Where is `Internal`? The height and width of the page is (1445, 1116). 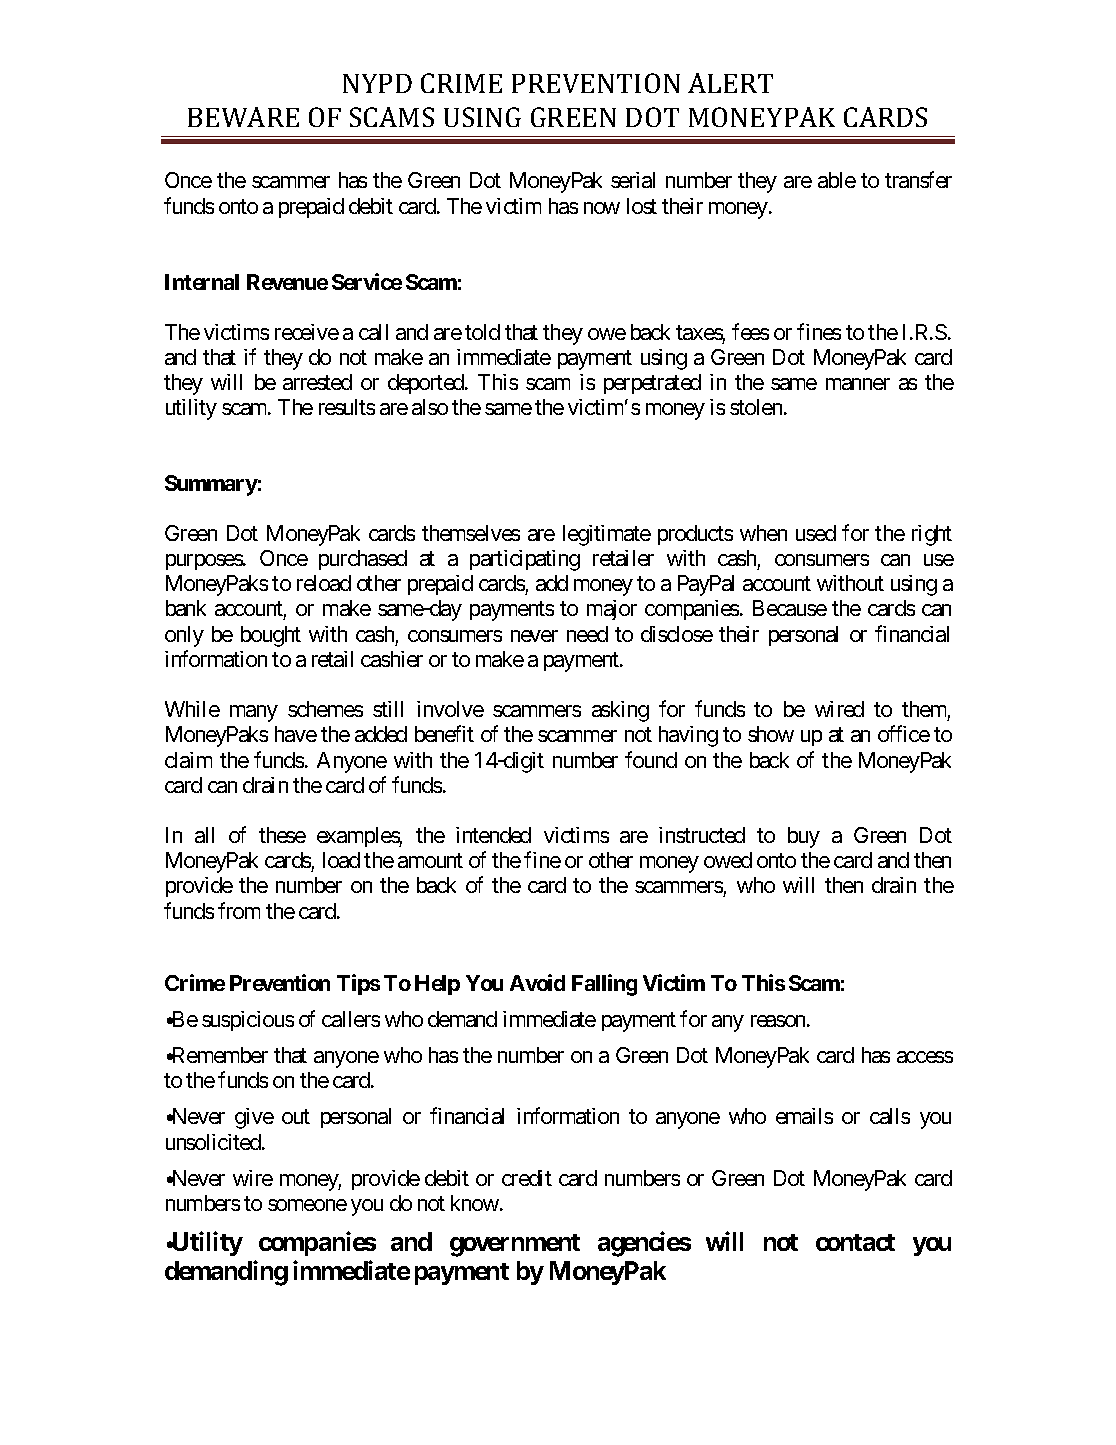 Internal is located at coordinates (202, 282).
